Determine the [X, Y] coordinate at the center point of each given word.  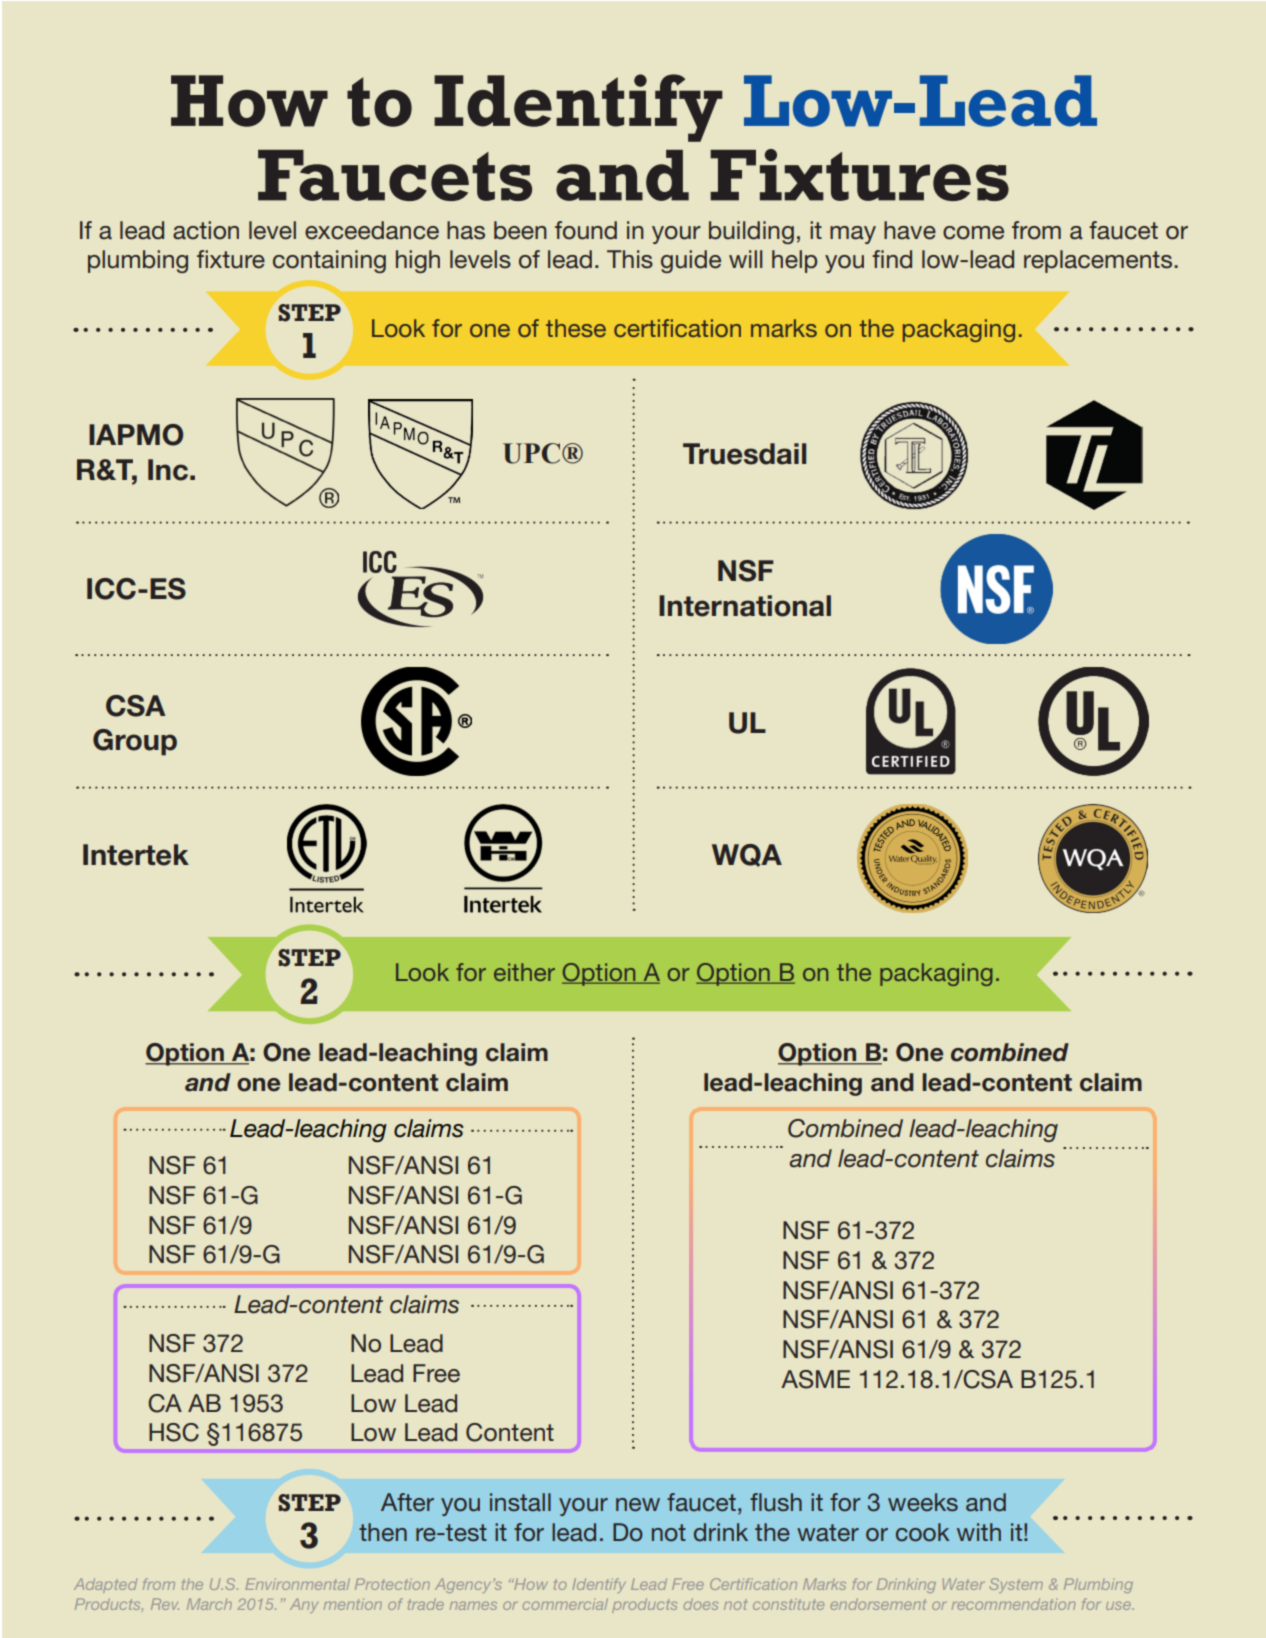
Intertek [136, 855]
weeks [923, 1502]
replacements [1098, 261]
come [973, 233]
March [209, 1604]
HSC [174, 1432]
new [638, 1505]
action [206, 230]
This [630, 259]
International [745, 606]
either [524, 972]
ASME [815, 1379]
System [1016, 1585]
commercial [565, 1604]
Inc [168, 470]
